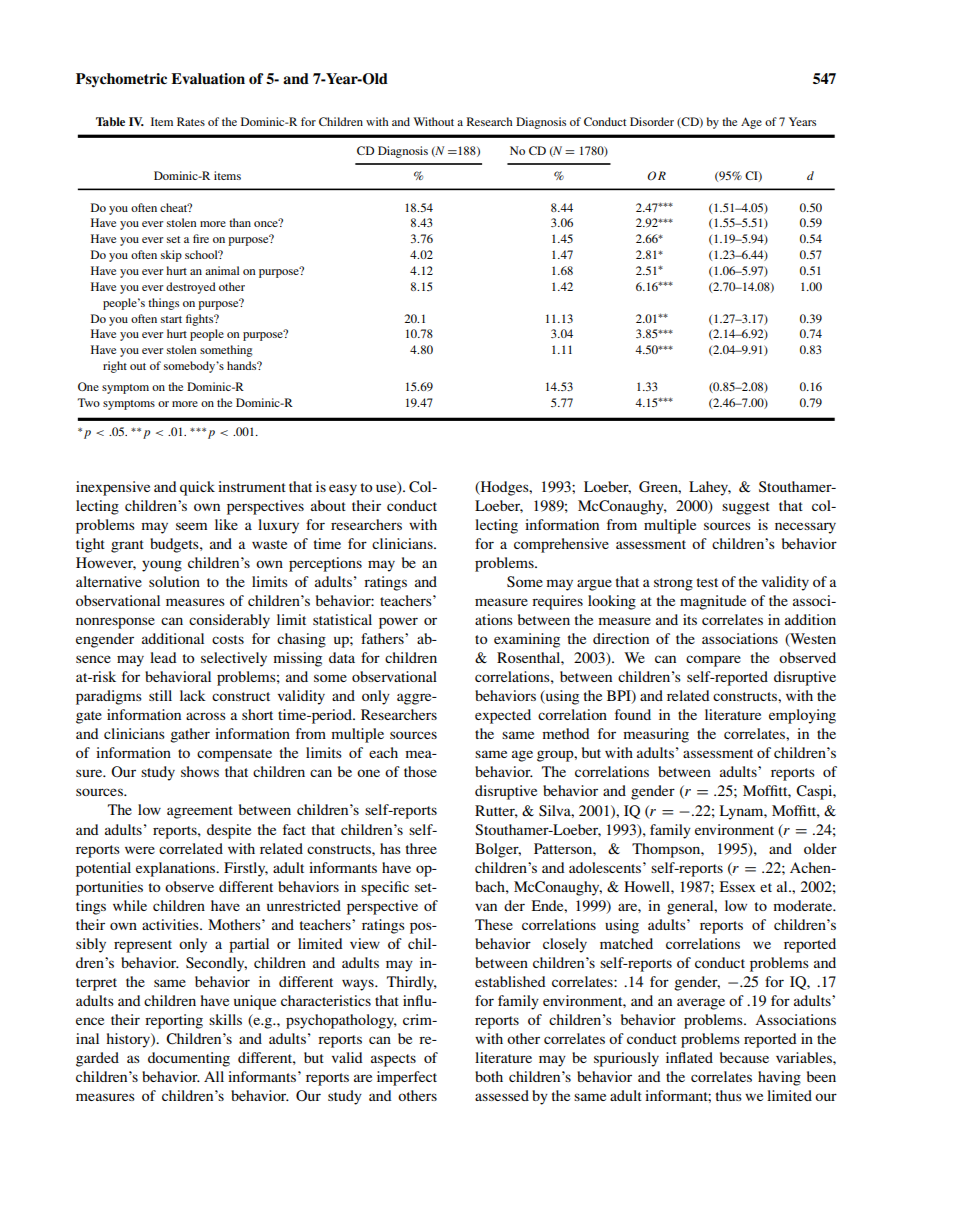 This document has width=959, height=1232. I want to click on test, so click(707, 582).
